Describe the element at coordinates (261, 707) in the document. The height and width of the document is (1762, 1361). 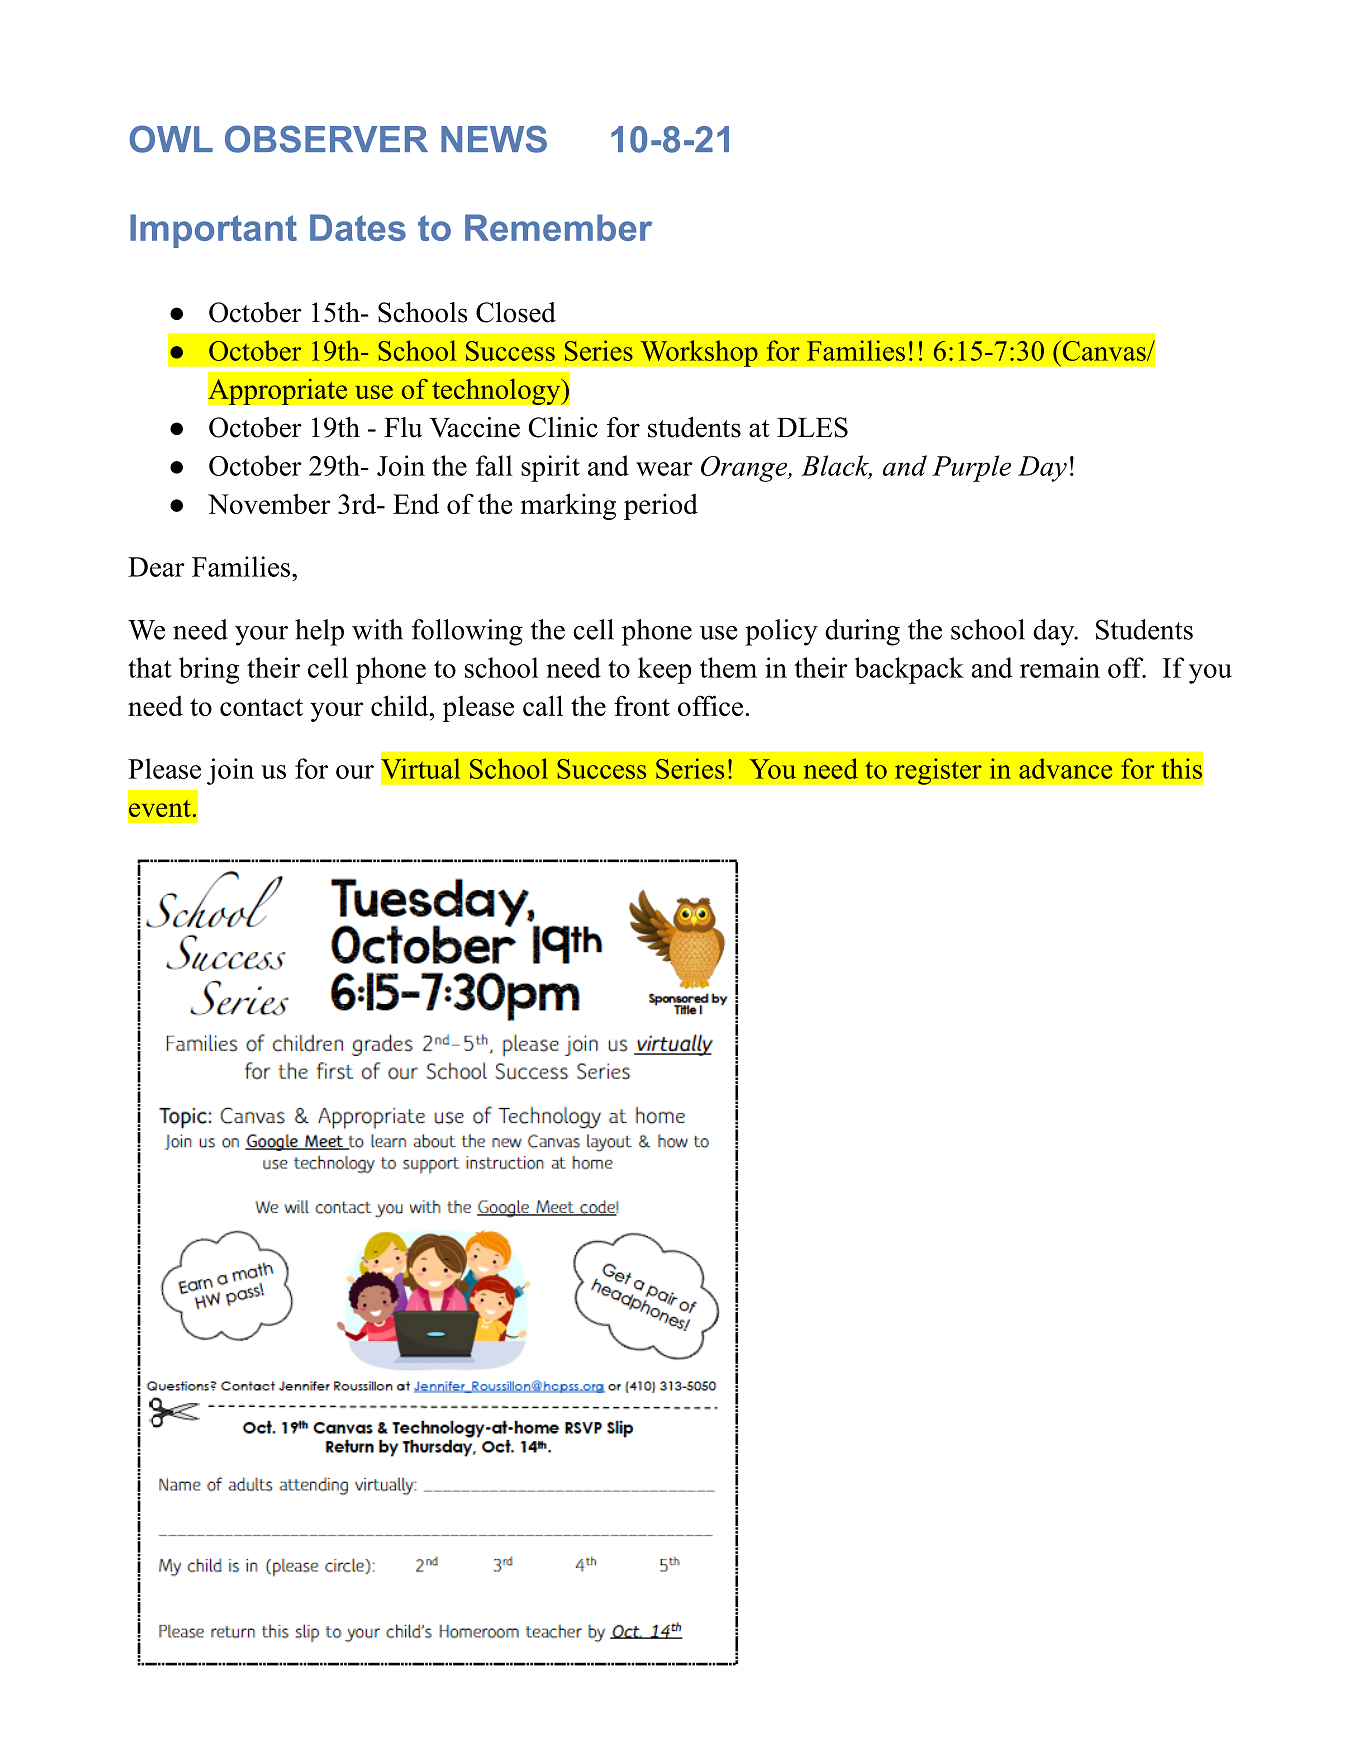
I see `contact` at that location.
